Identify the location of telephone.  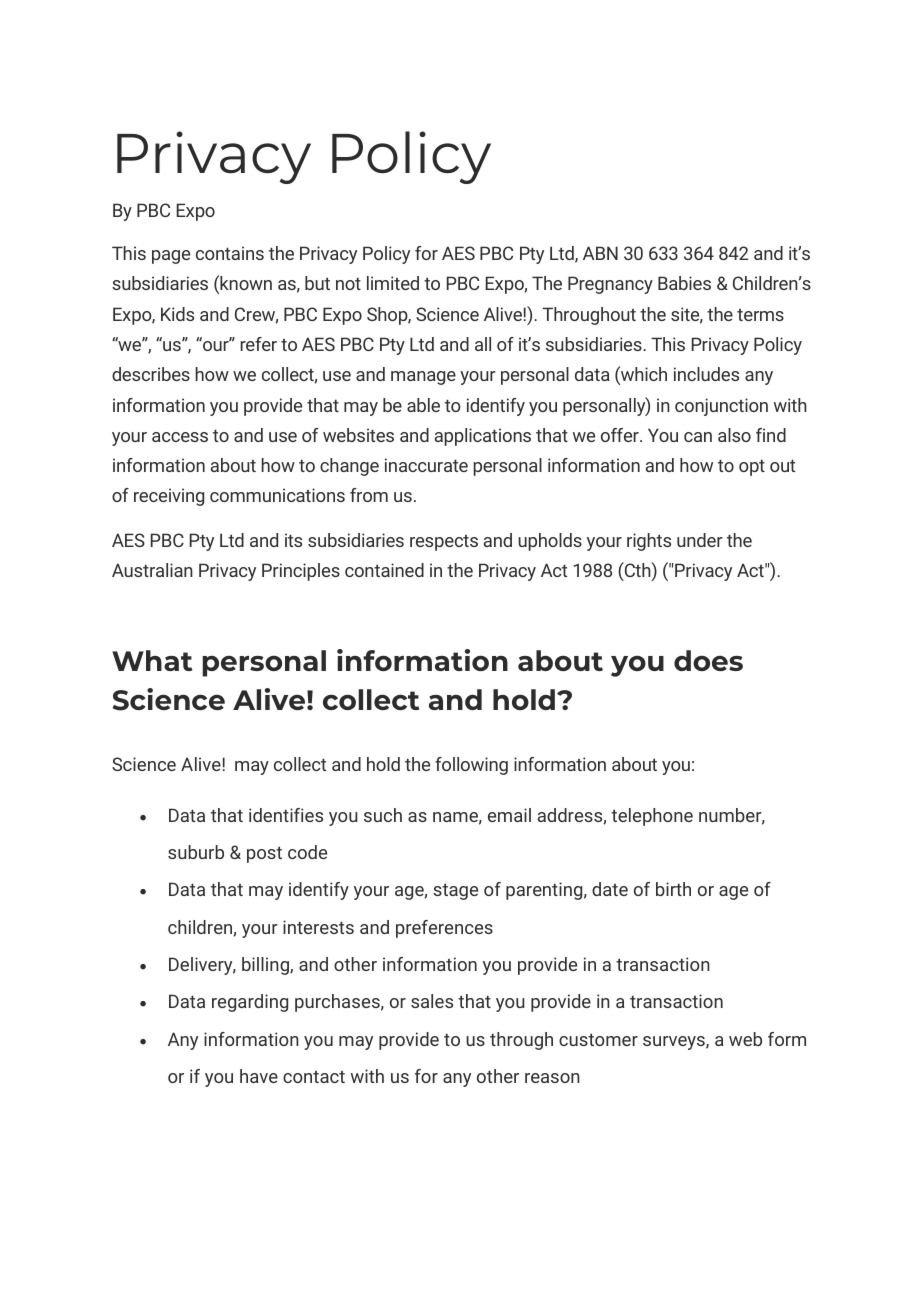
(652, 817).
